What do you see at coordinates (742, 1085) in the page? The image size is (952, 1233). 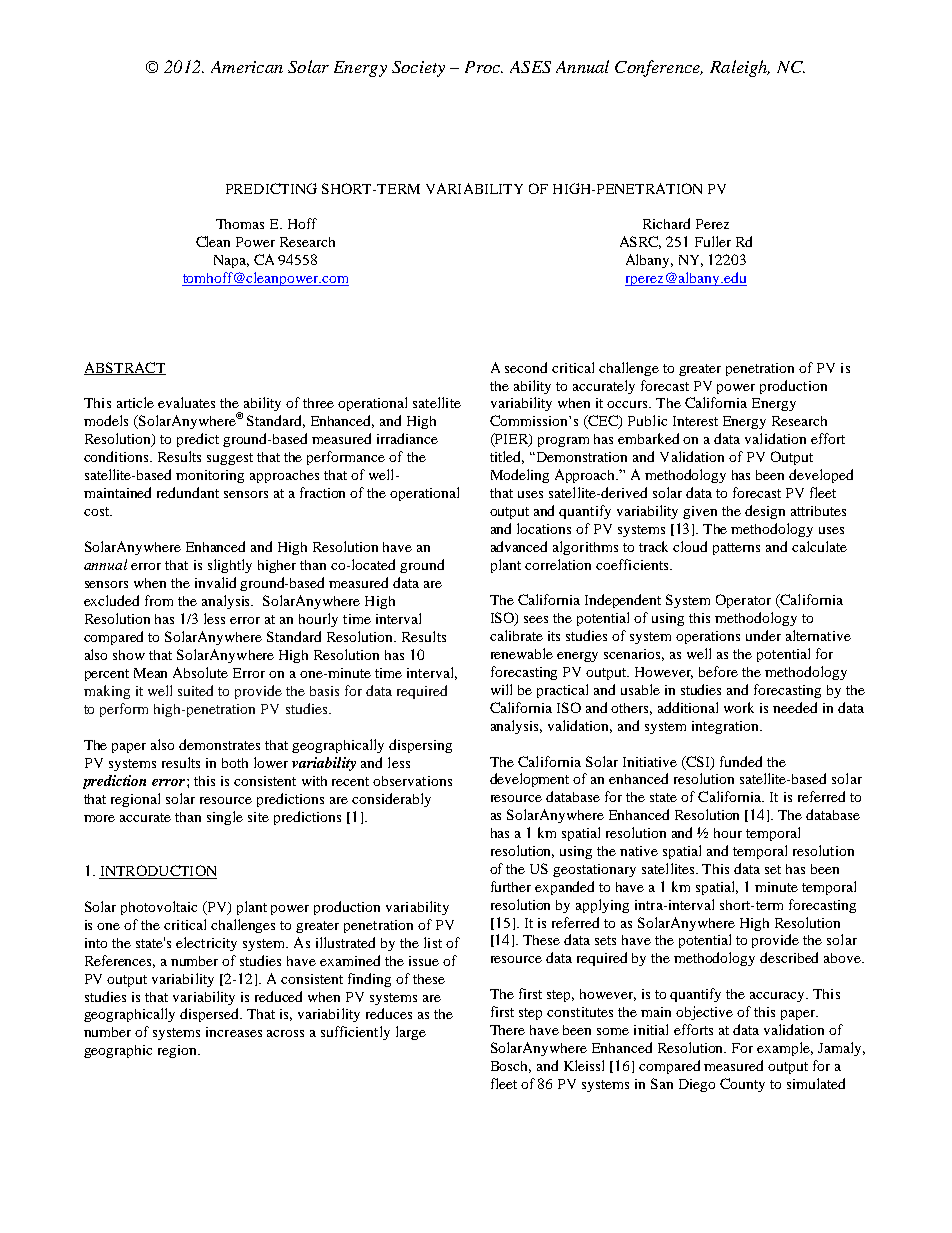 I see `County` at bounding box center [742, 1085].
